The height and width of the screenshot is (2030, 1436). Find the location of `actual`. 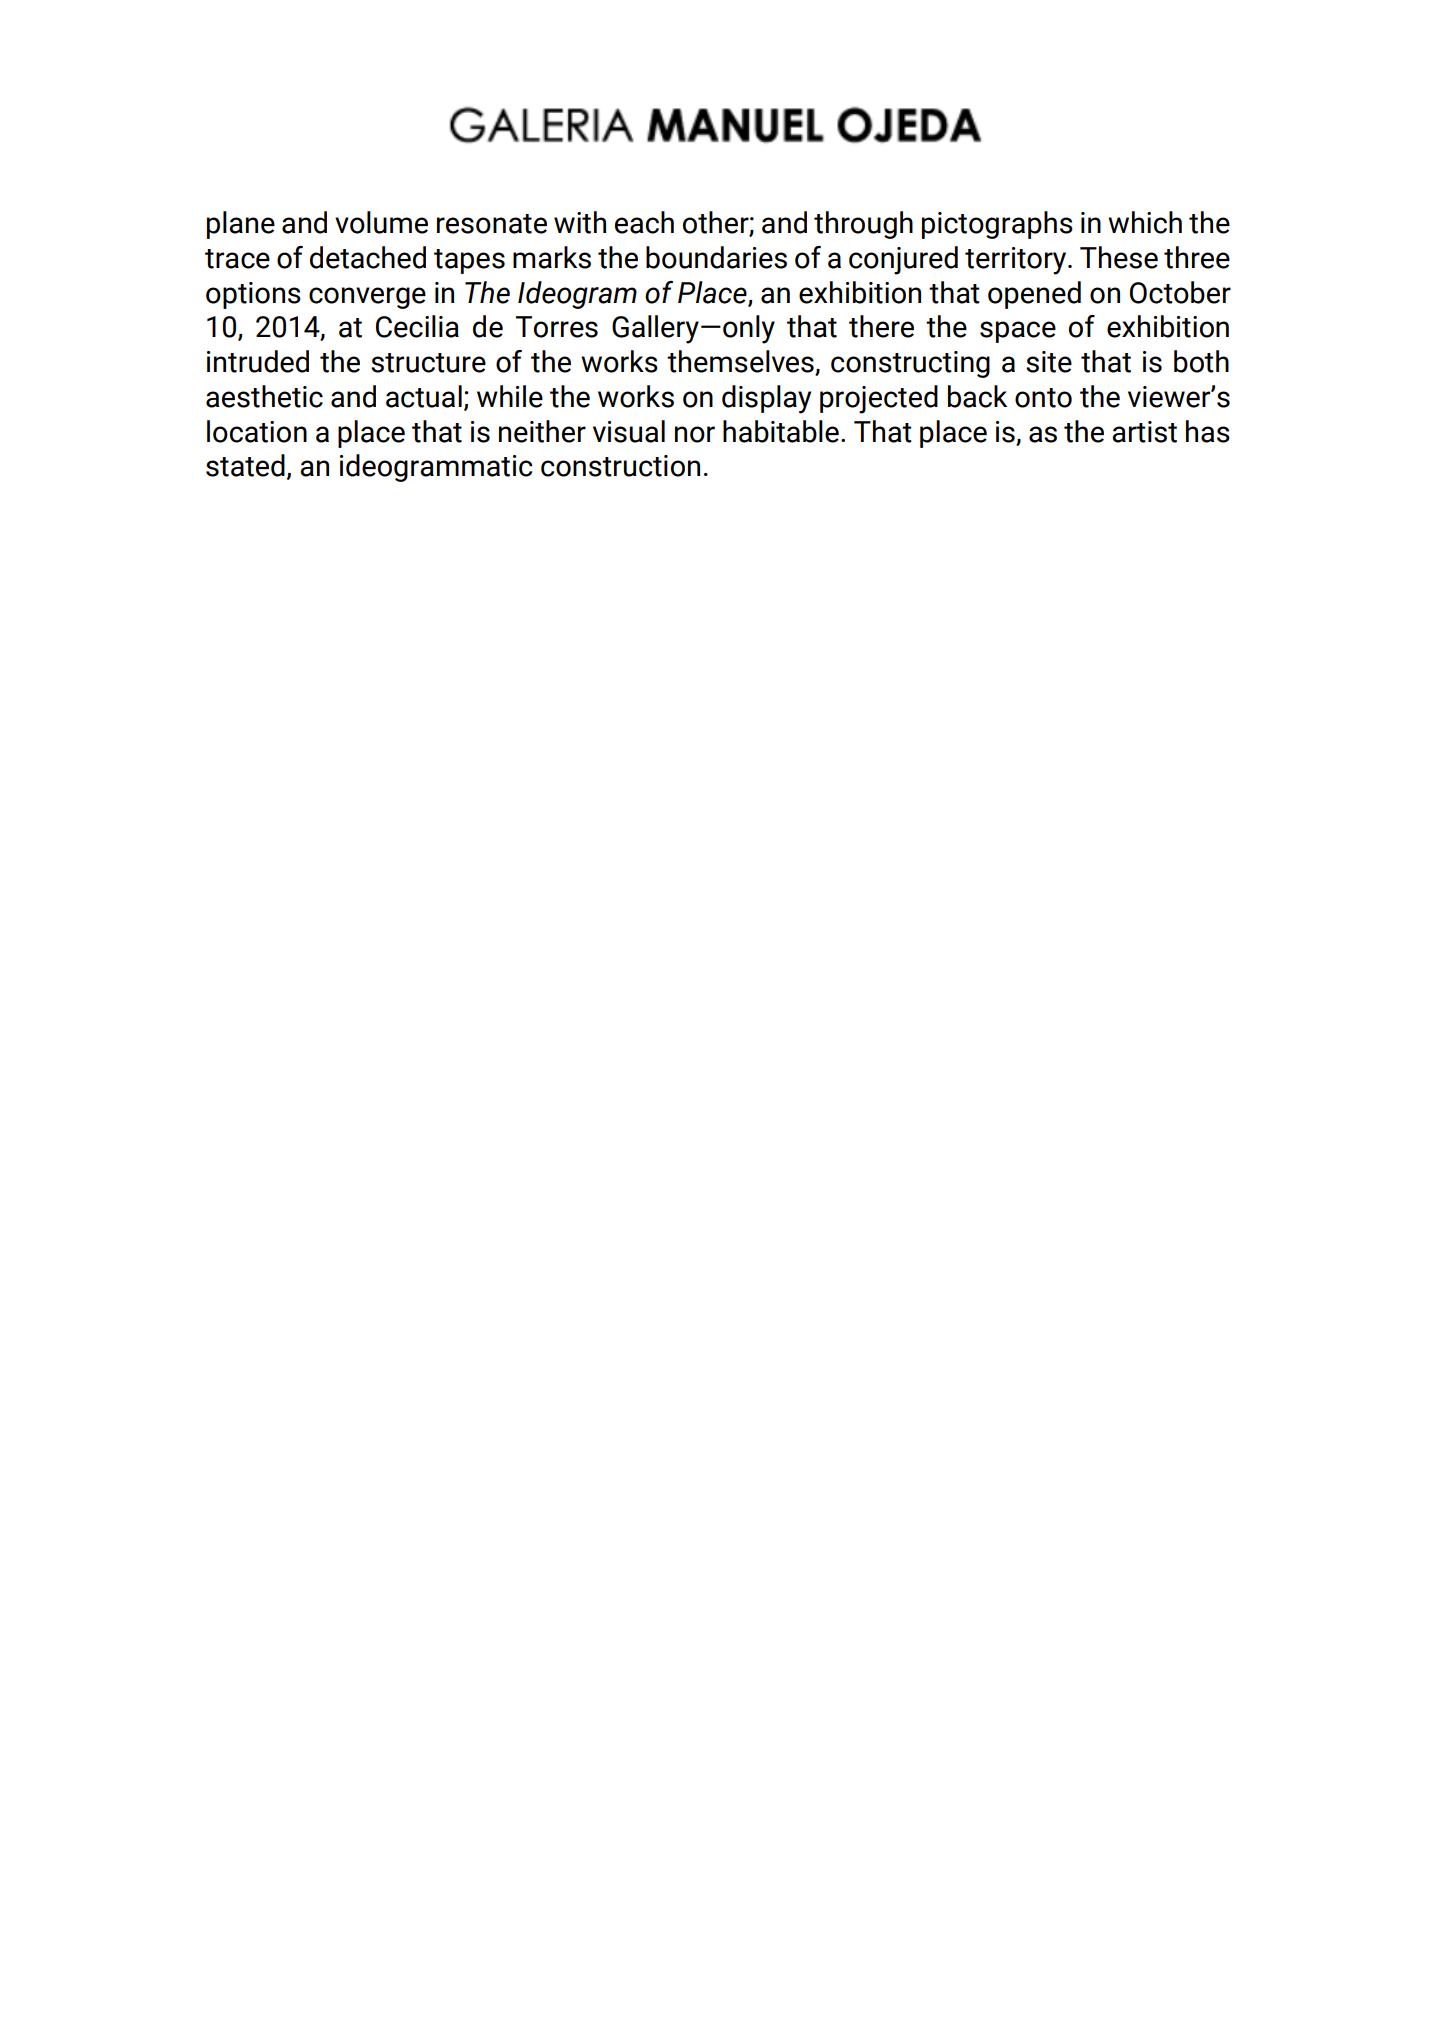

actual is located at coordinates (424, 396).
